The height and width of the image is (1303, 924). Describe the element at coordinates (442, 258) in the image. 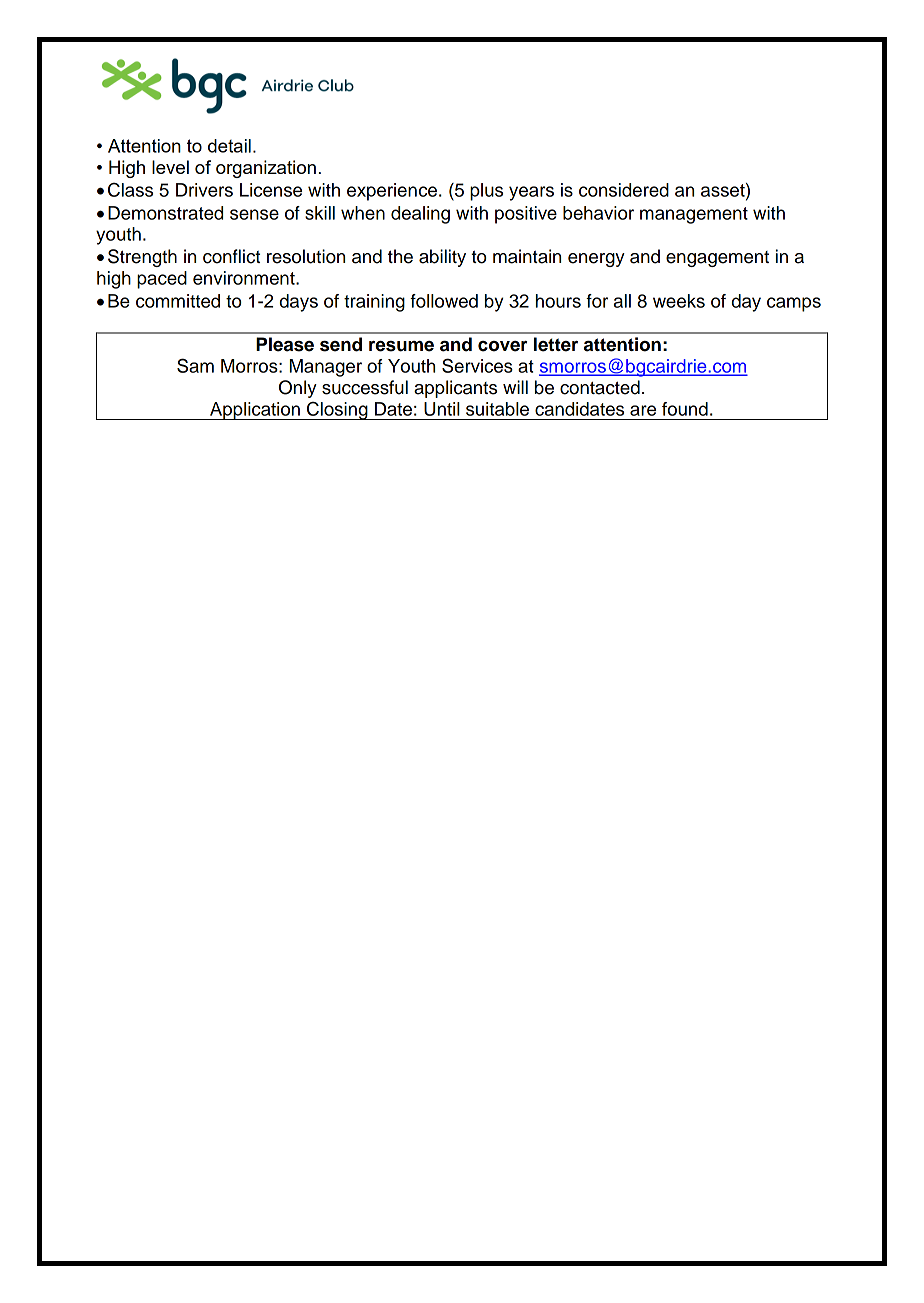

I see `ability` at that location.
